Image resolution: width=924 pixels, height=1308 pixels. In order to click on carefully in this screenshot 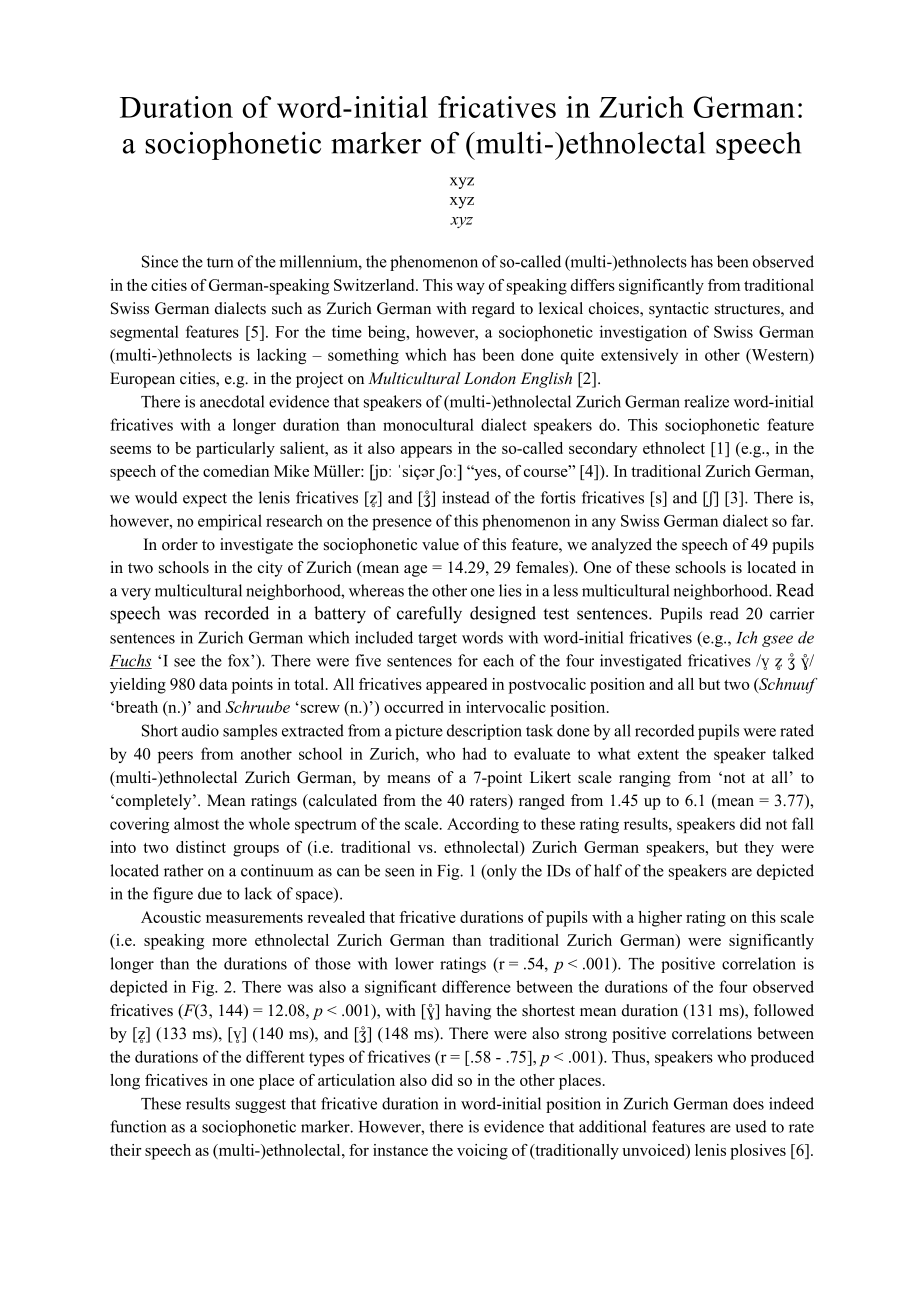, I will do `click(429, 615)`.
